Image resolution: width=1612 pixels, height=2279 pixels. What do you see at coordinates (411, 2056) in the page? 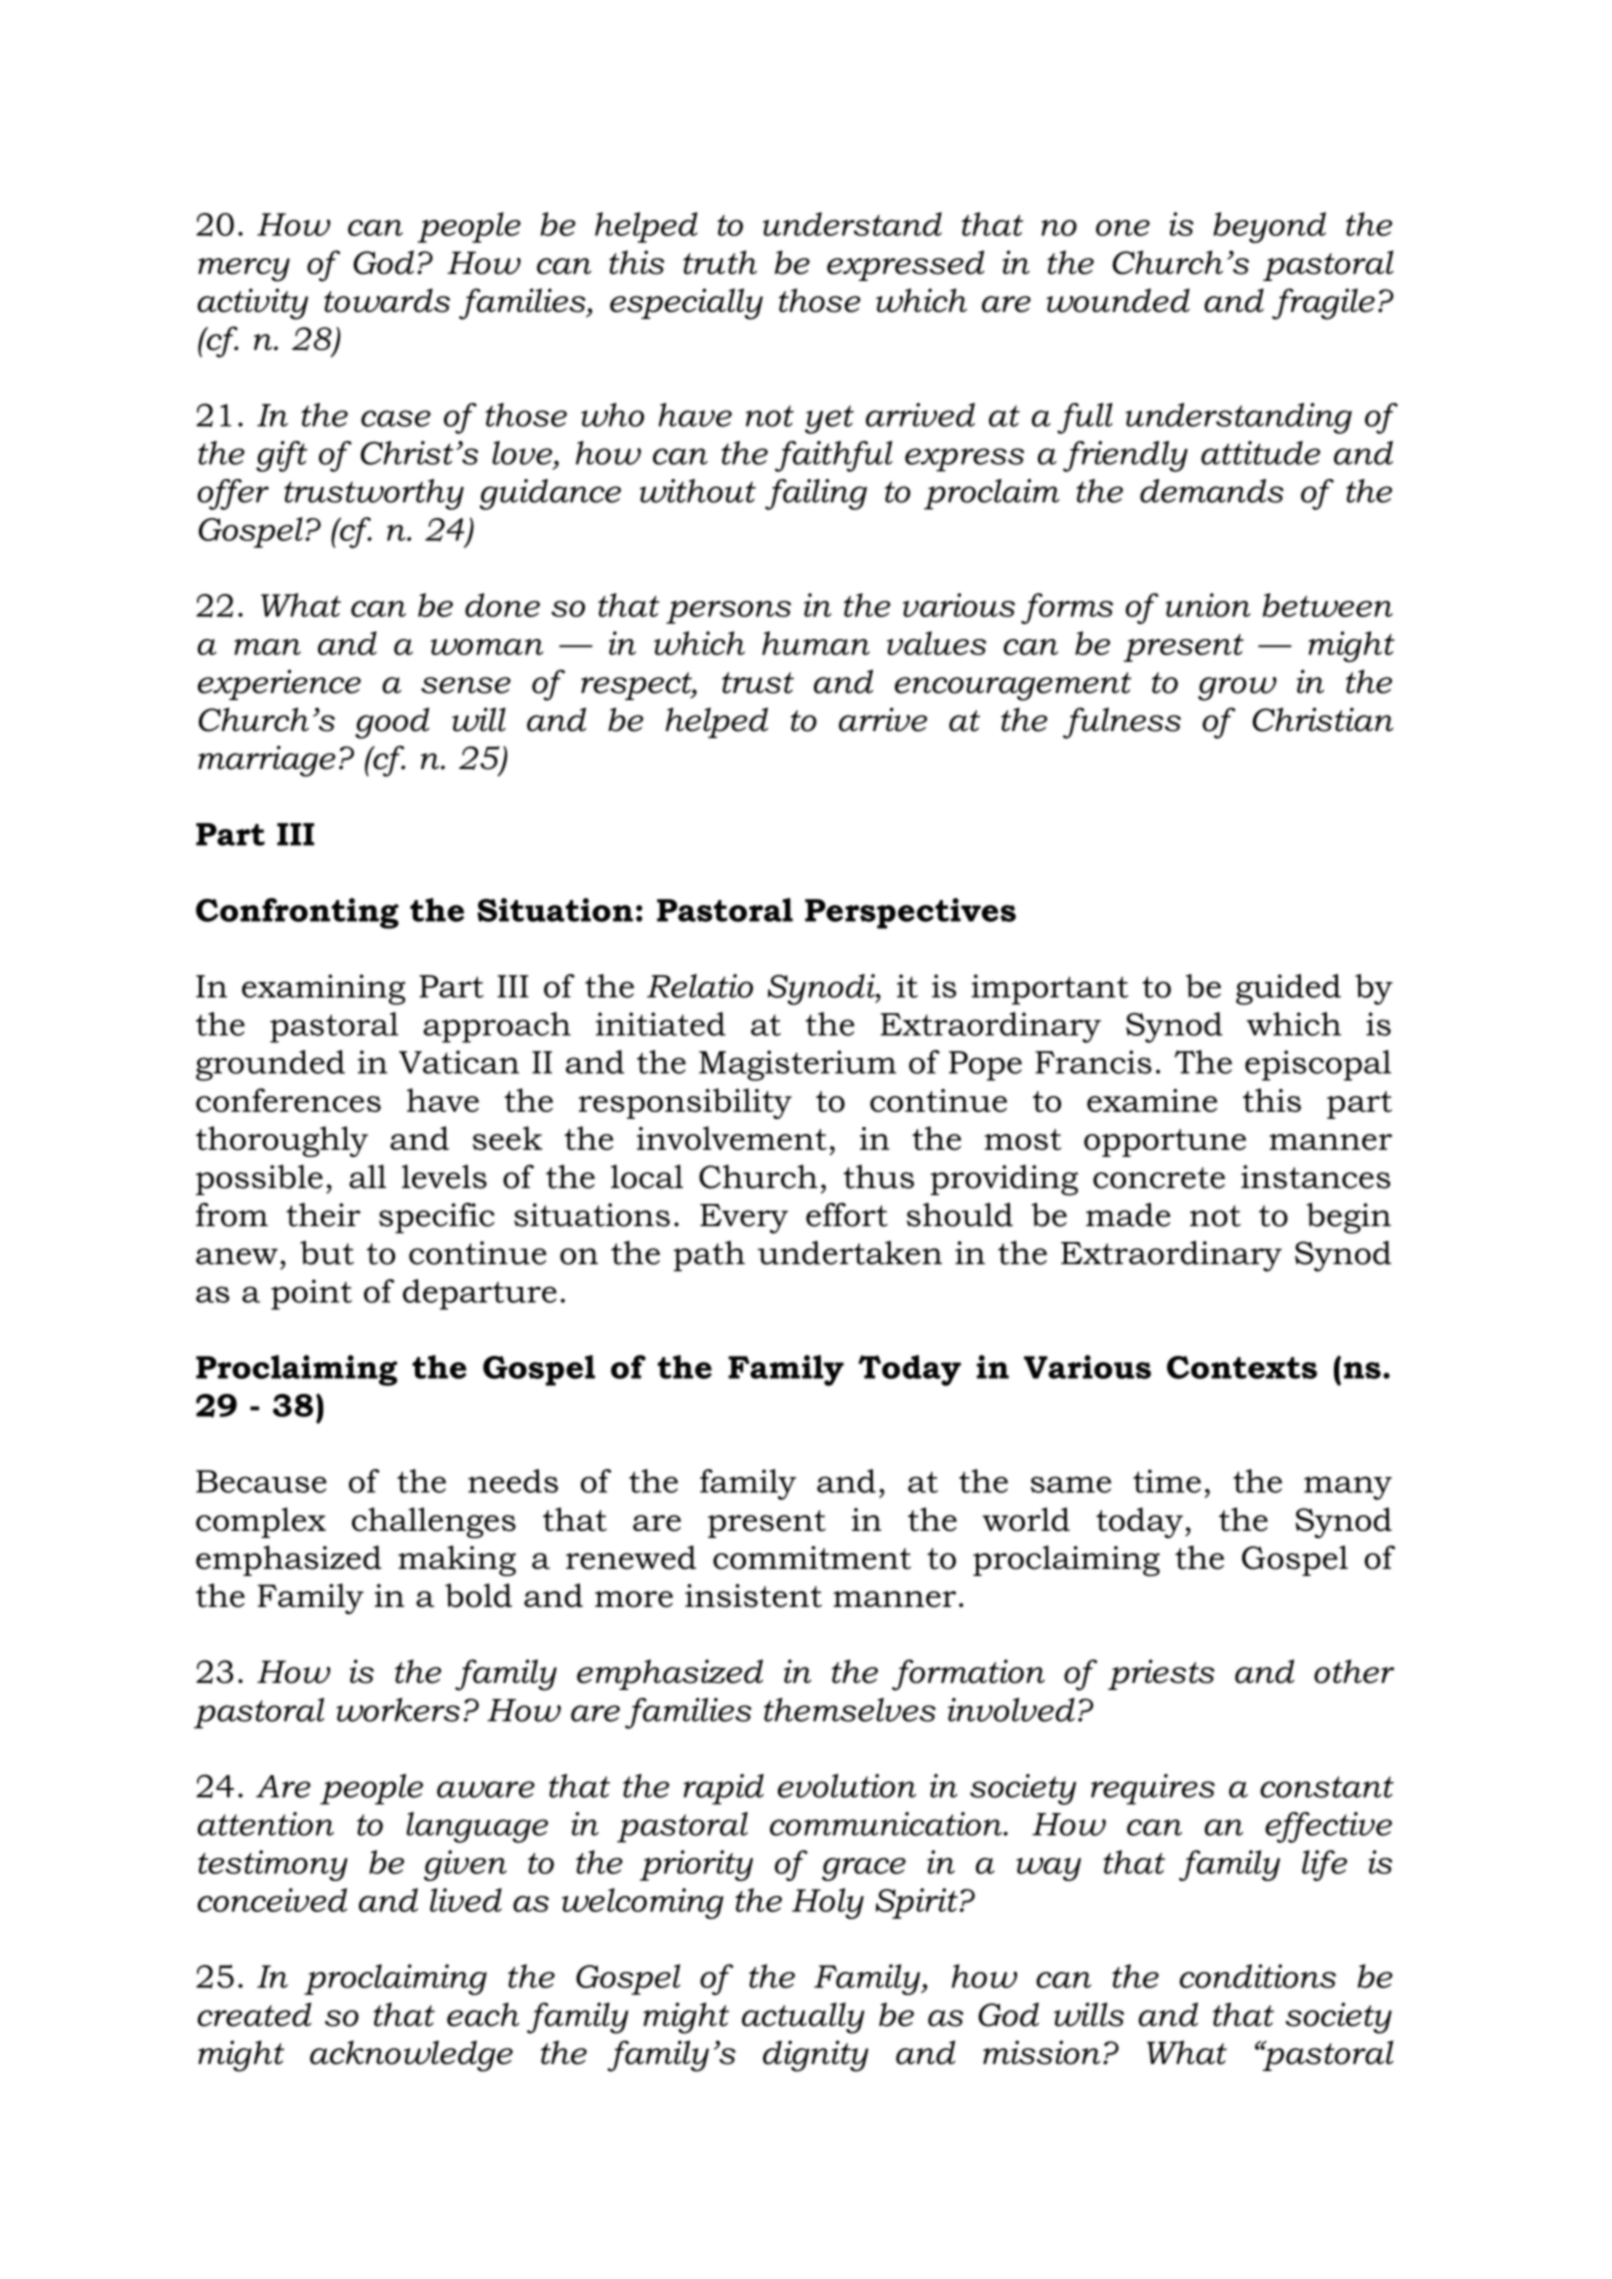
I see `acknowledge` at bounding box center [411, 2056].
